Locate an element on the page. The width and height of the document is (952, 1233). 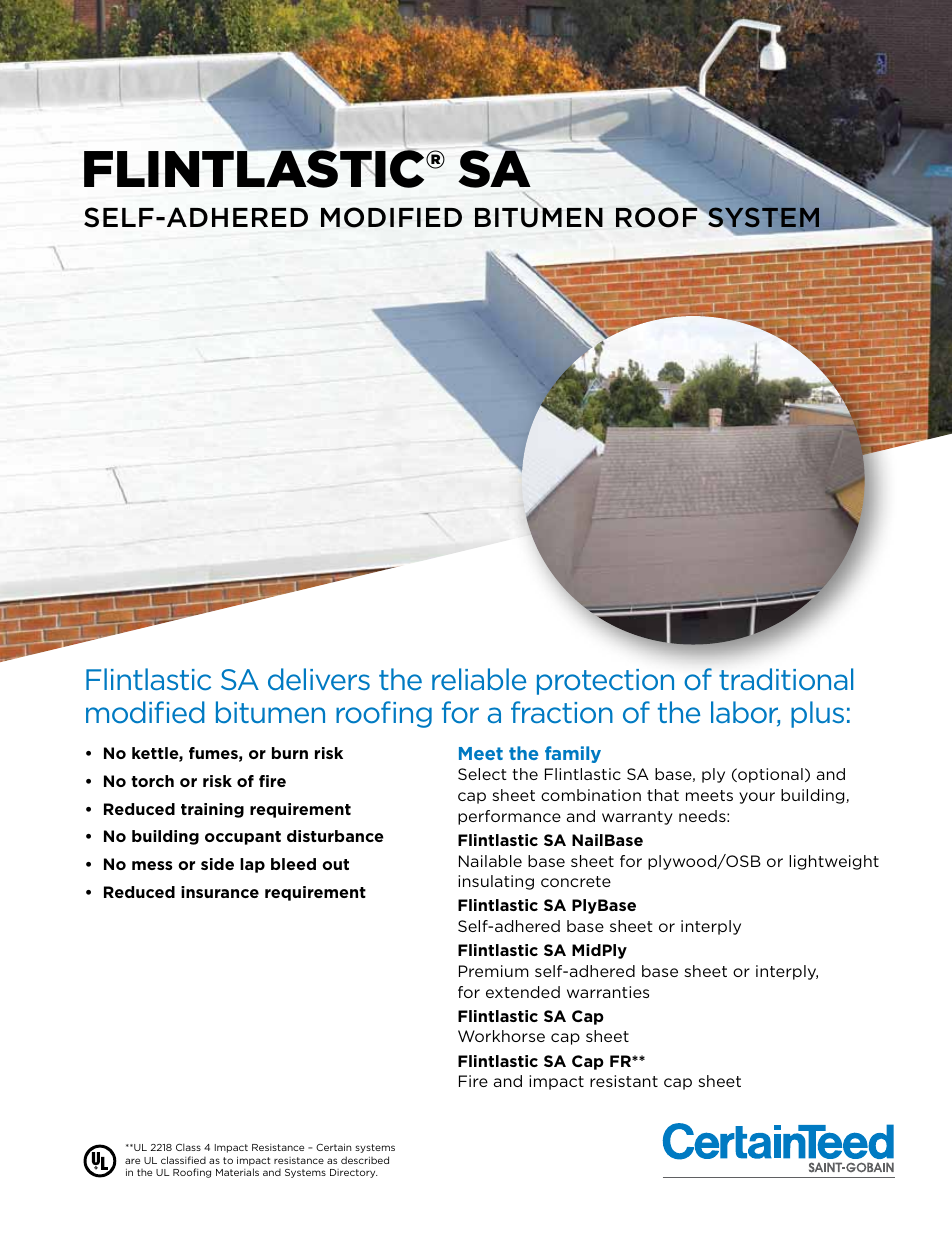
lightweight is located at coordinates (834, 862).
